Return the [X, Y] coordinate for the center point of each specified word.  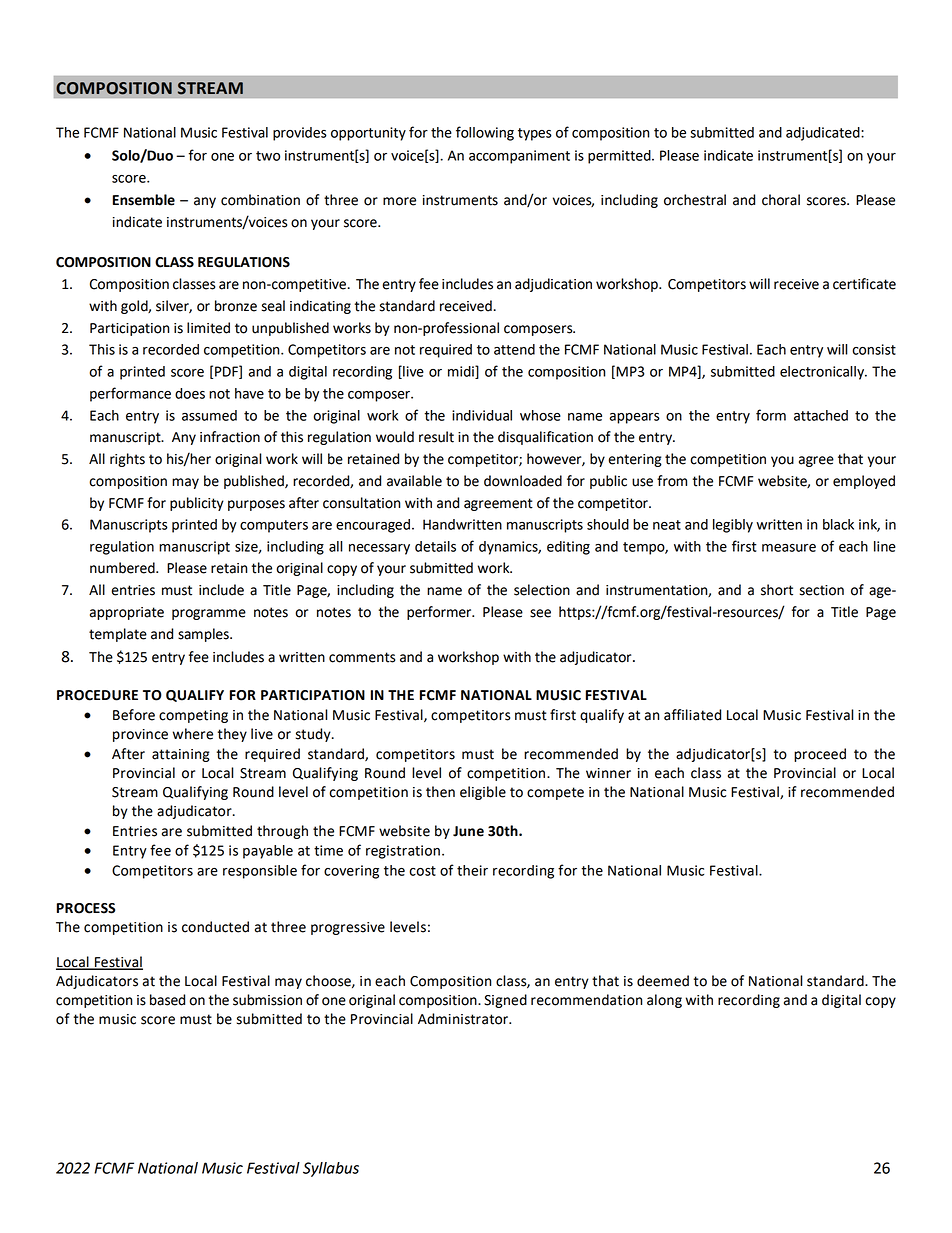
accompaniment [519, 157]
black [838, 524]
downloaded [523, 481]
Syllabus [331, 1169]
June [468, 831]
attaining [181, 755]
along [664, 1001]
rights [127, 460]
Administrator [464, 1019]
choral [781, 200]
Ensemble [144, 200]
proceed [820, 755]
